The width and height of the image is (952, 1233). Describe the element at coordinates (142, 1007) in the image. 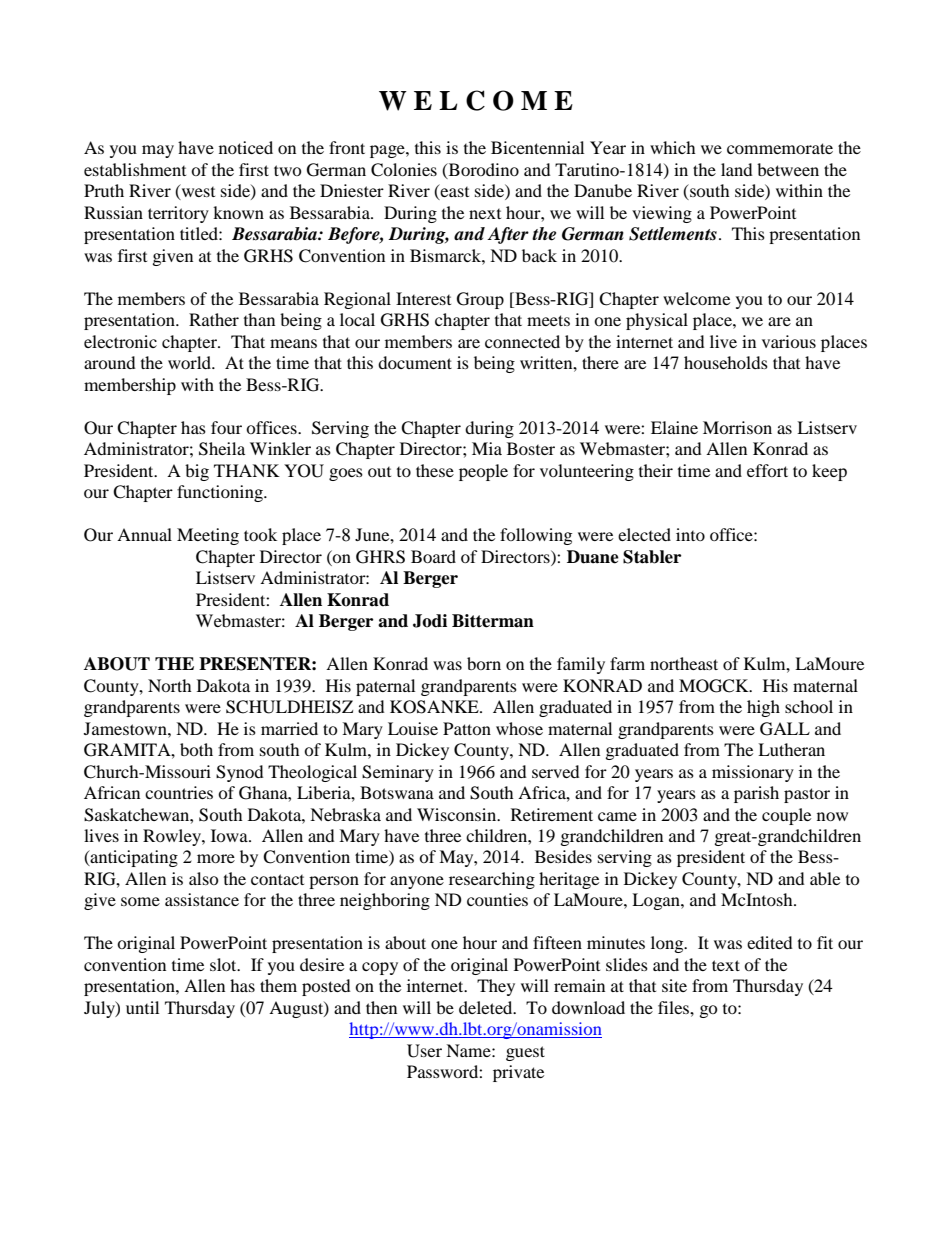

I see `until` at that location.
